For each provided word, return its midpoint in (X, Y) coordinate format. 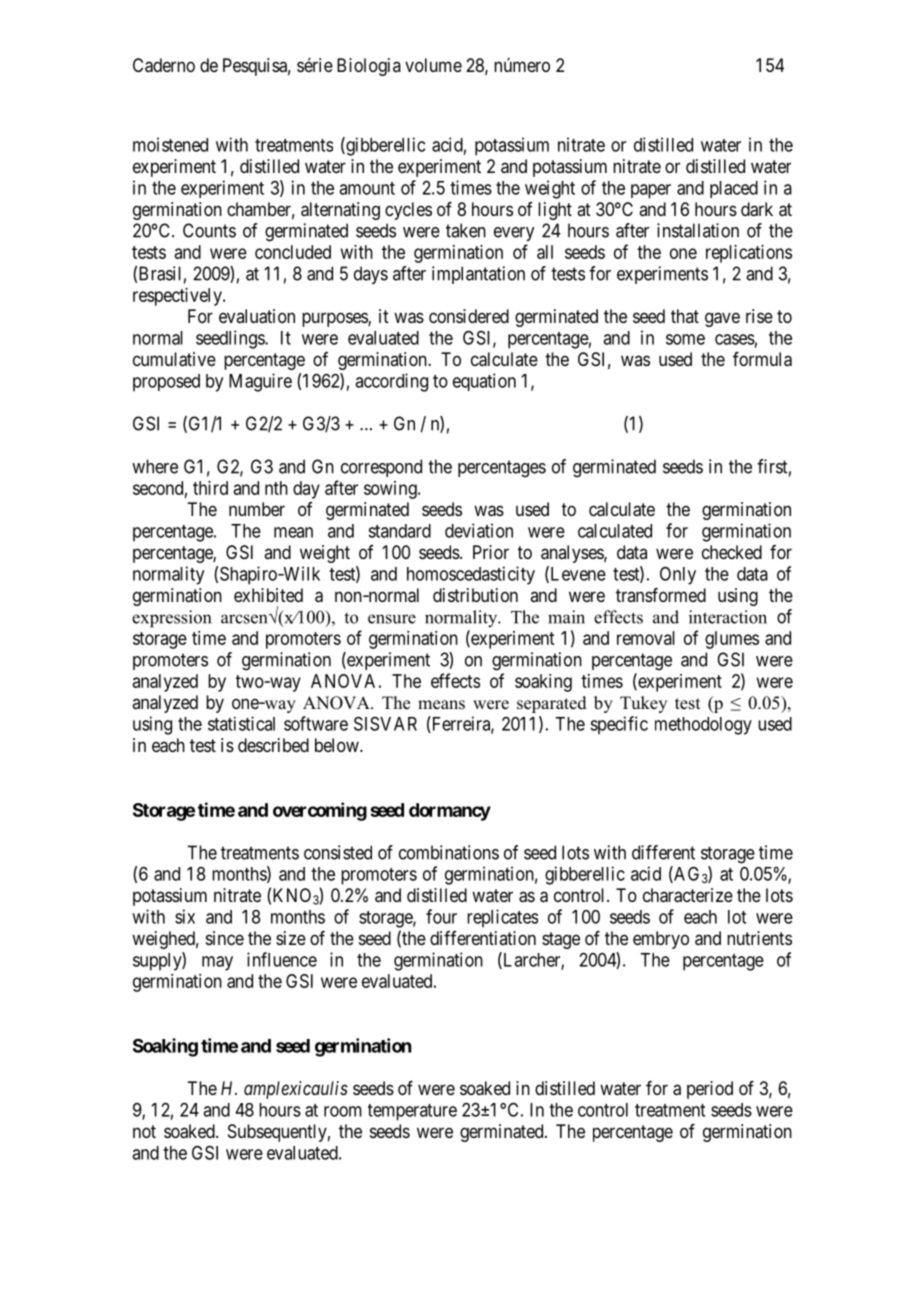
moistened (170, 144)
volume (433, 65)
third (210, 488)
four (441, 916)
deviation (479, 530)
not (144, 1131)
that (685, 316)
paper (651, 191)
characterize (688, 895)
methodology (703, 726)
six (185, 916)
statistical (241, 723)
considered (469, 316)
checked (732, 552)
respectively (178, 297)
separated (552, 704)
